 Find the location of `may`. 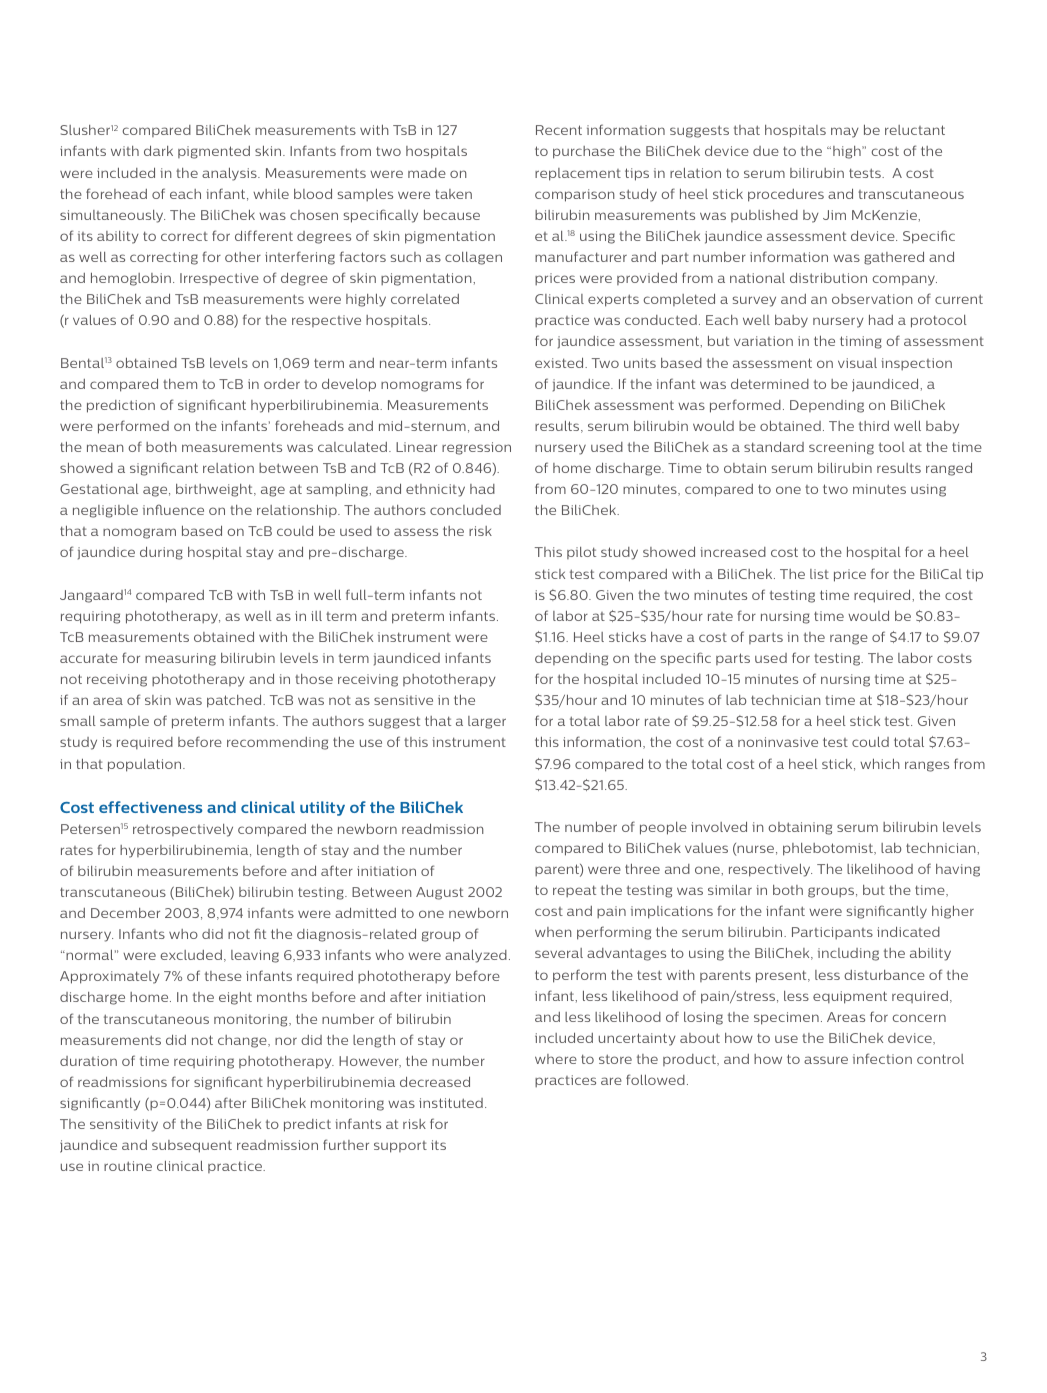

may is located at coordinates (845, 132).
